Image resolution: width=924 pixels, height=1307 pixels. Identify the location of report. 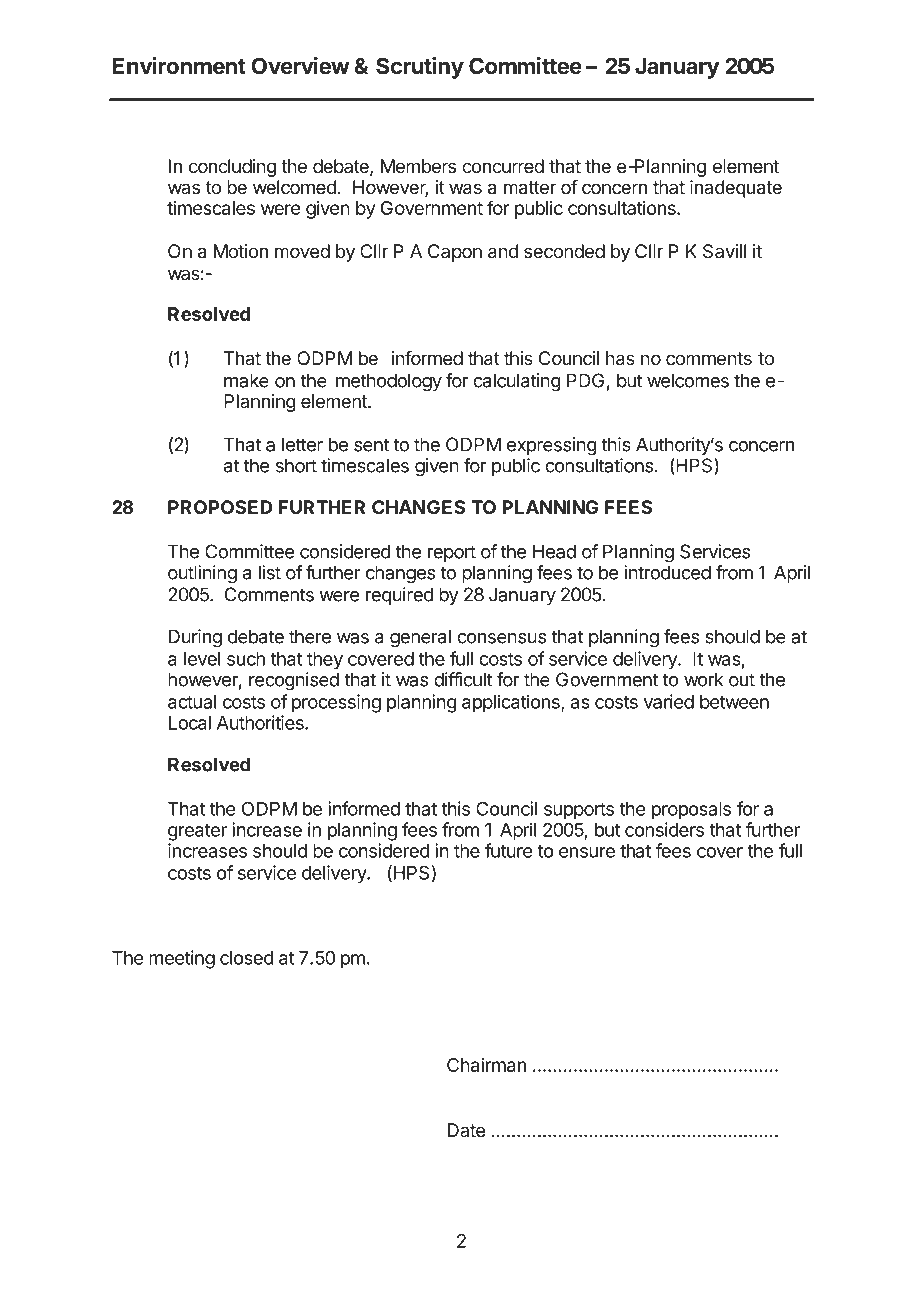
(452, 553).
